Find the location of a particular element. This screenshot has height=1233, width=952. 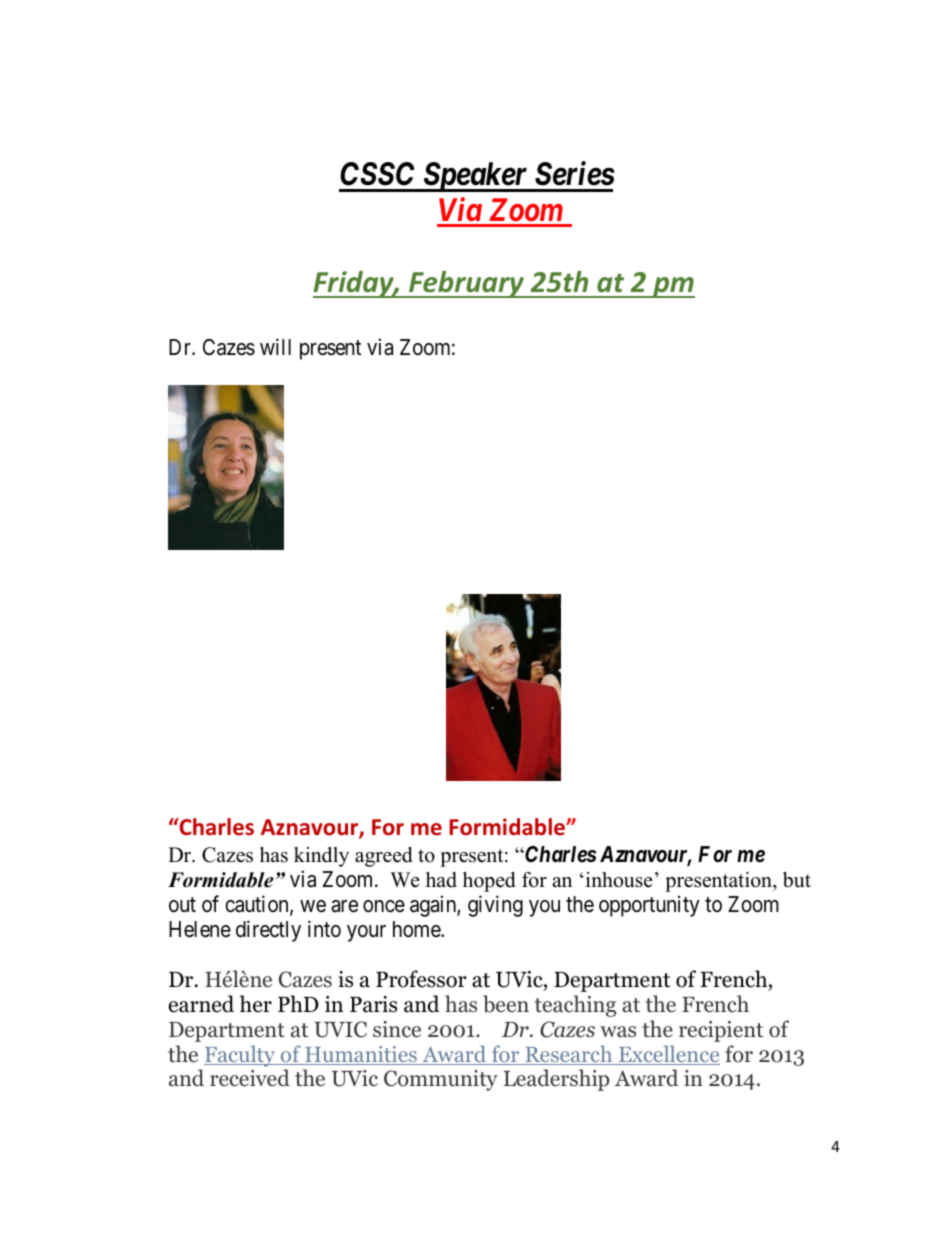

will is located at coordinates (275, 346).
